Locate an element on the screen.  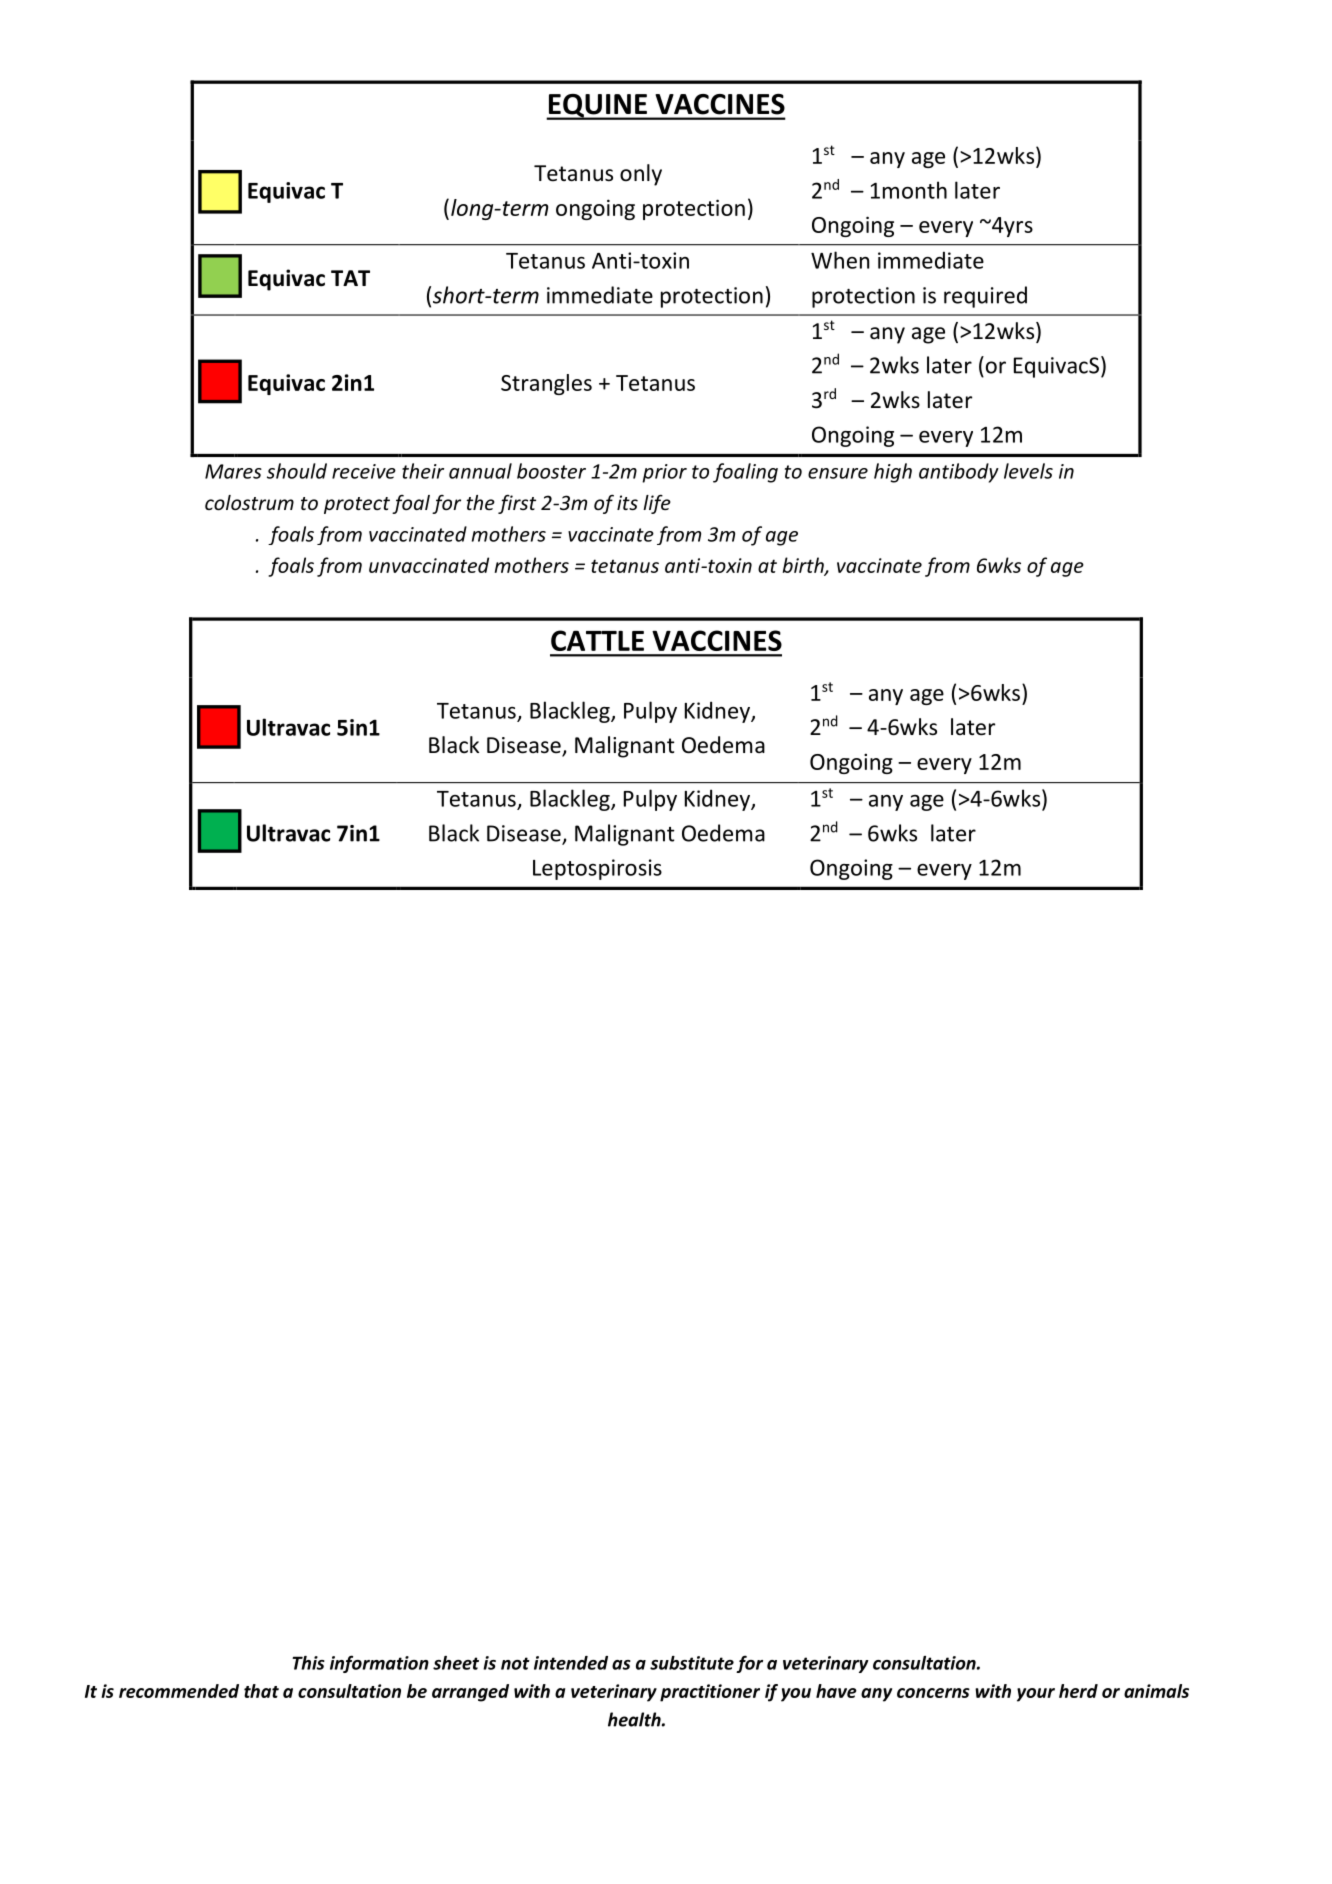
Leptospirosis is located at coordinates (597, 869).
